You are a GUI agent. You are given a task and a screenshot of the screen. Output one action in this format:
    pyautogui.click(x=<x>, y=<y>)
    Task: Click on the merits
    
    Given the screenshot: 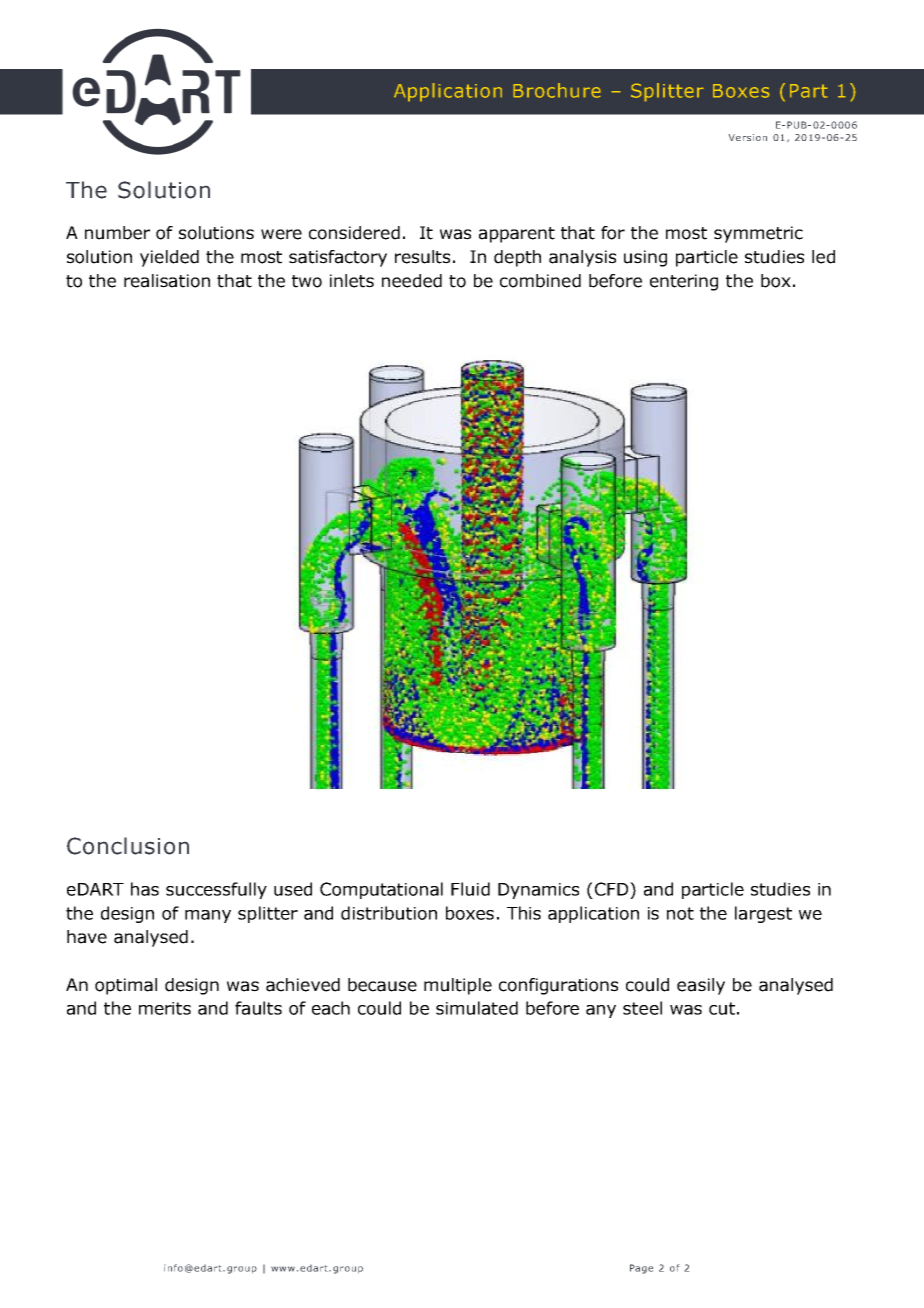 What is the action you would take?
    pyautogui.click(x=165, y=1008)
